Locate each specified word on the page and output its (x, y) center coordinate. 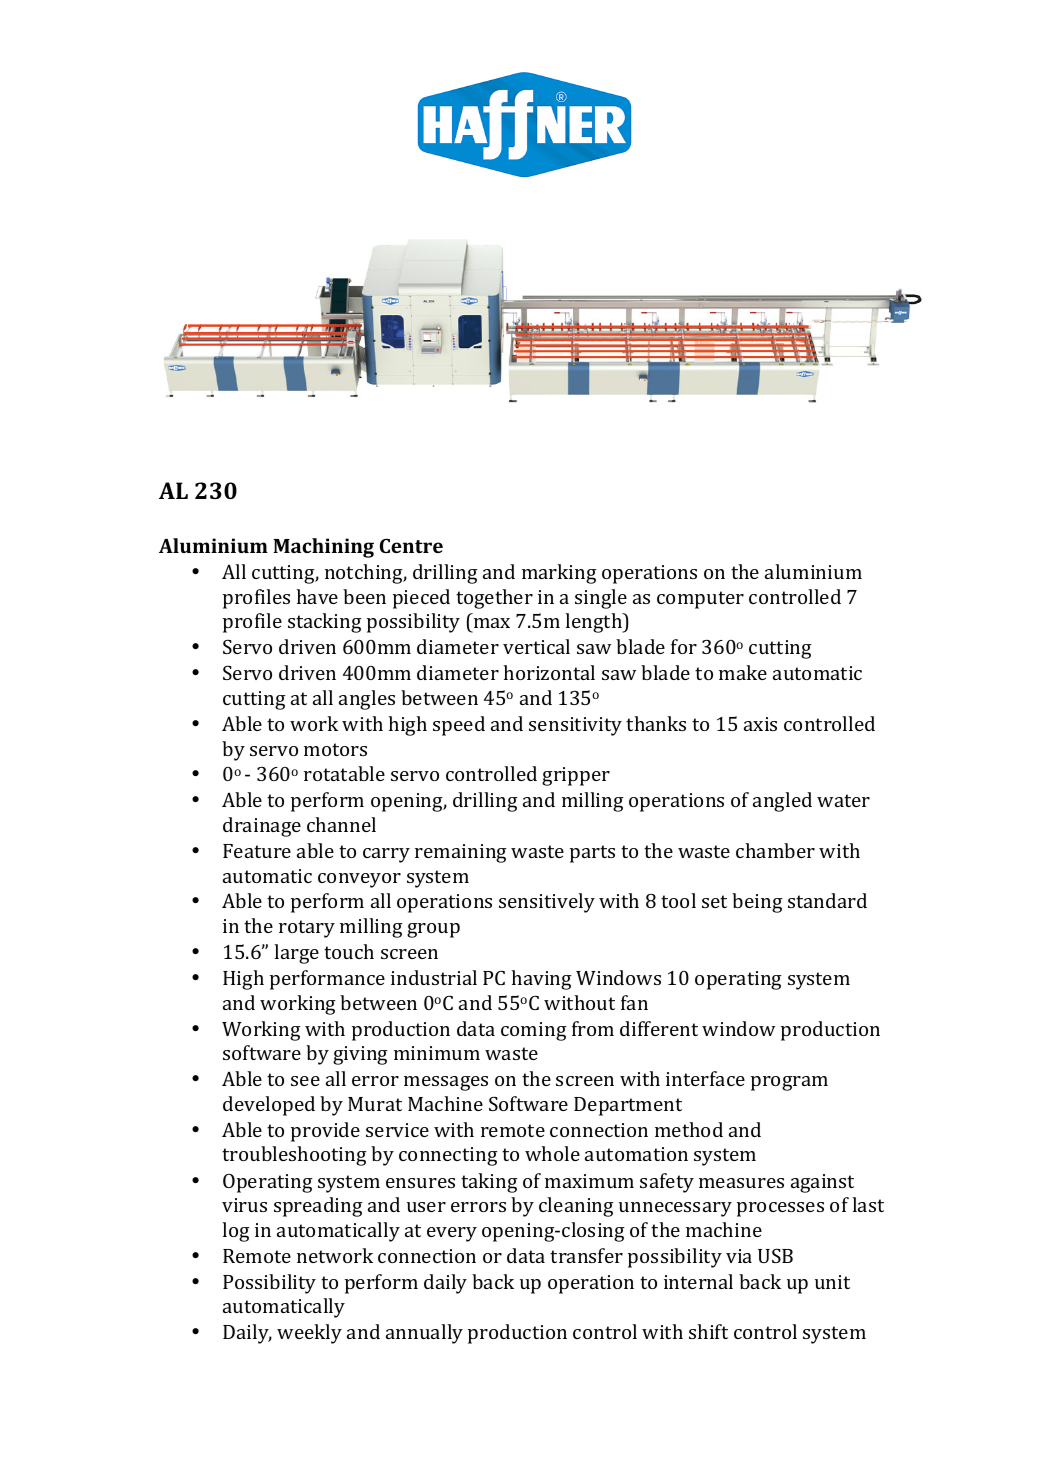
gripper (576, 776)
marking (559, 574)
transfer (586, 1255)
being (757, 903)
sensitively (547, 903)
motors (335, 749)
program (789, 1083)
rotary (307, 929)
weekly (309, 1334)
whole (552, 1153)
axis (760, 724)
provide (325, 1132)
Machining (323, 548)
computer (700, 600)
